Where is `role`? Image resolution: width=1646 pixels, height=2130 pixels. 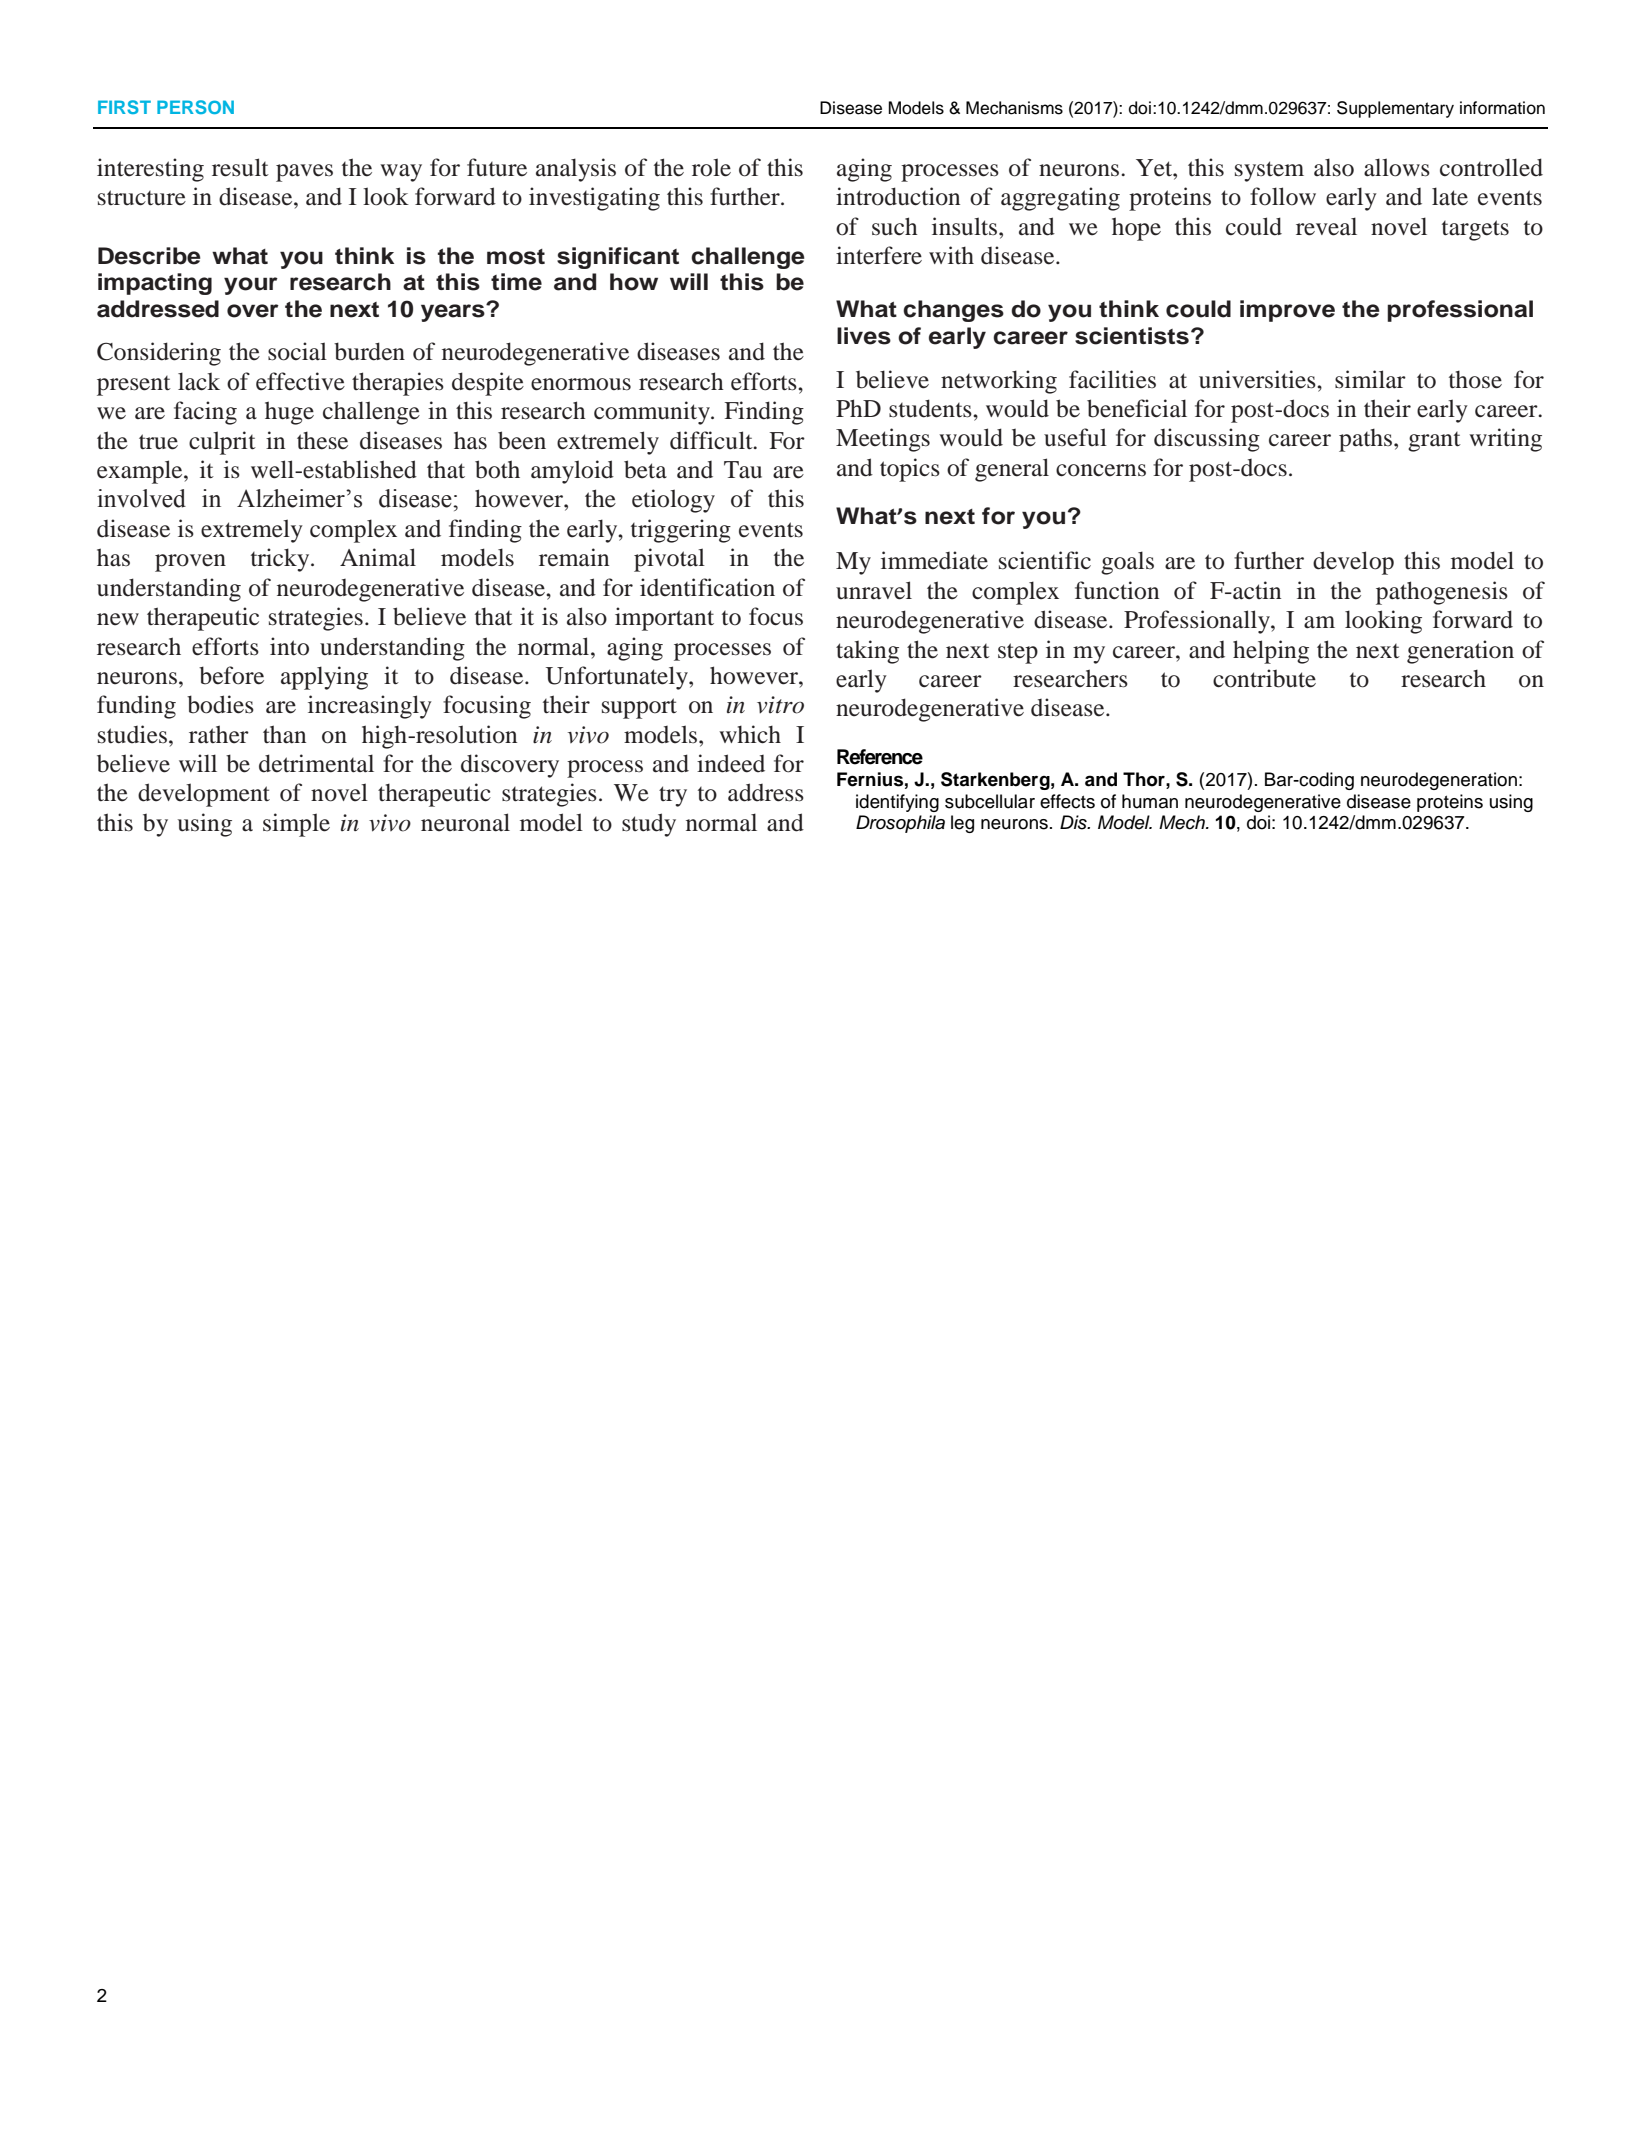
role is located at coordinates (711, 167).
